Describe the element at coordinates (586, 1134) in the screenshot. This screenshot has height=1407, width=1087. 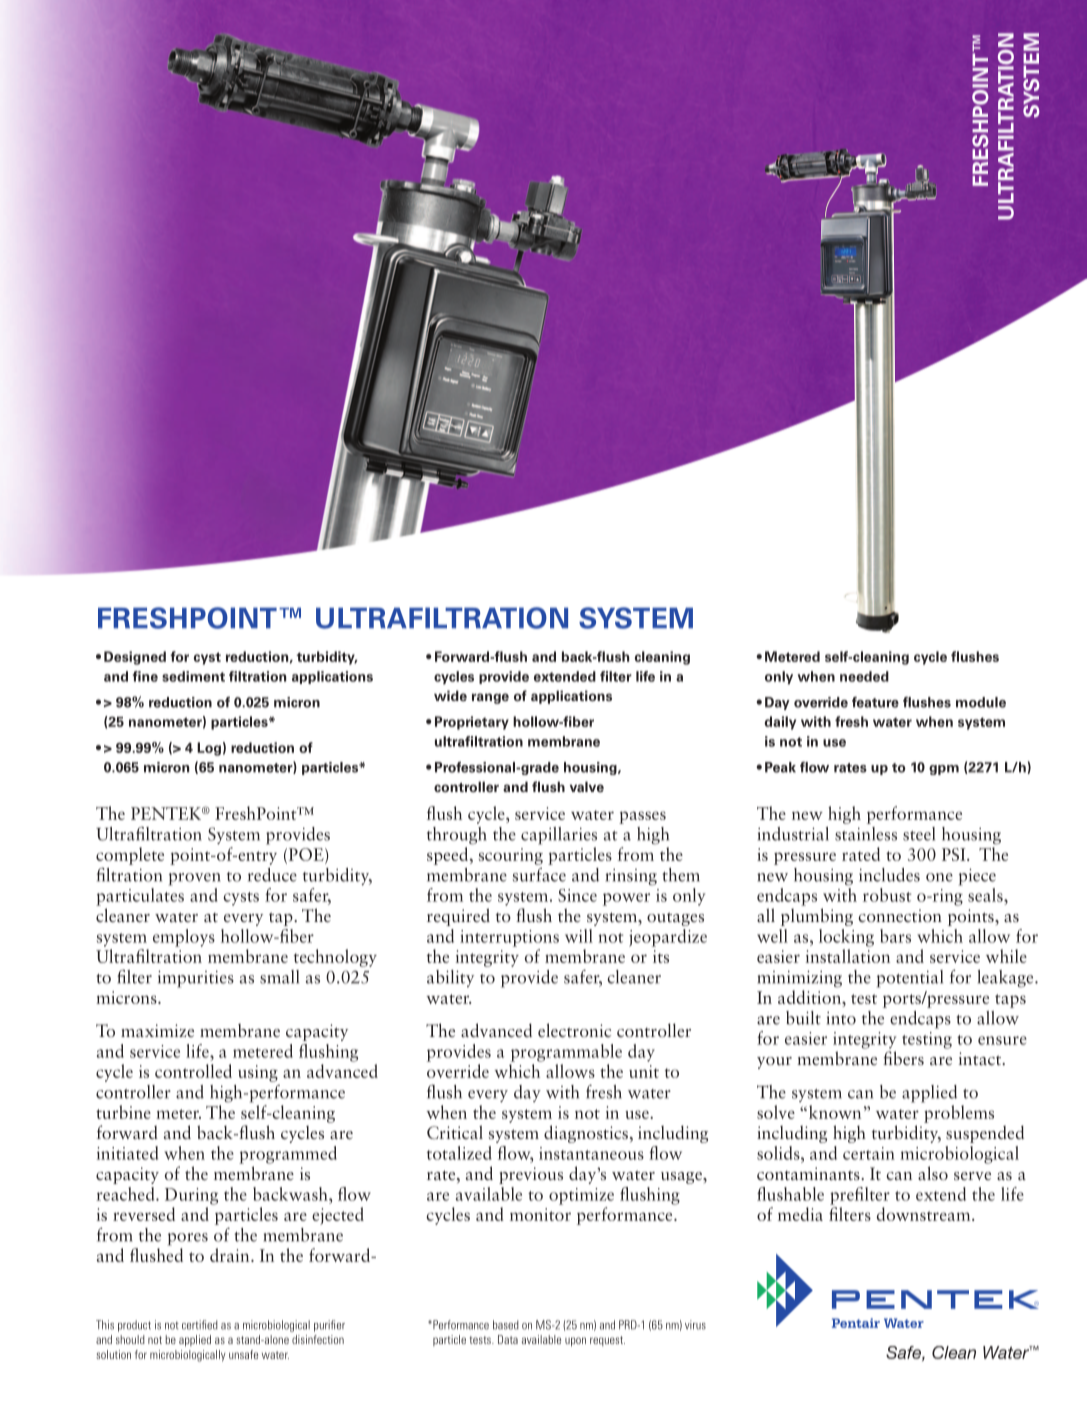
I see `diagnostics` at that location.
